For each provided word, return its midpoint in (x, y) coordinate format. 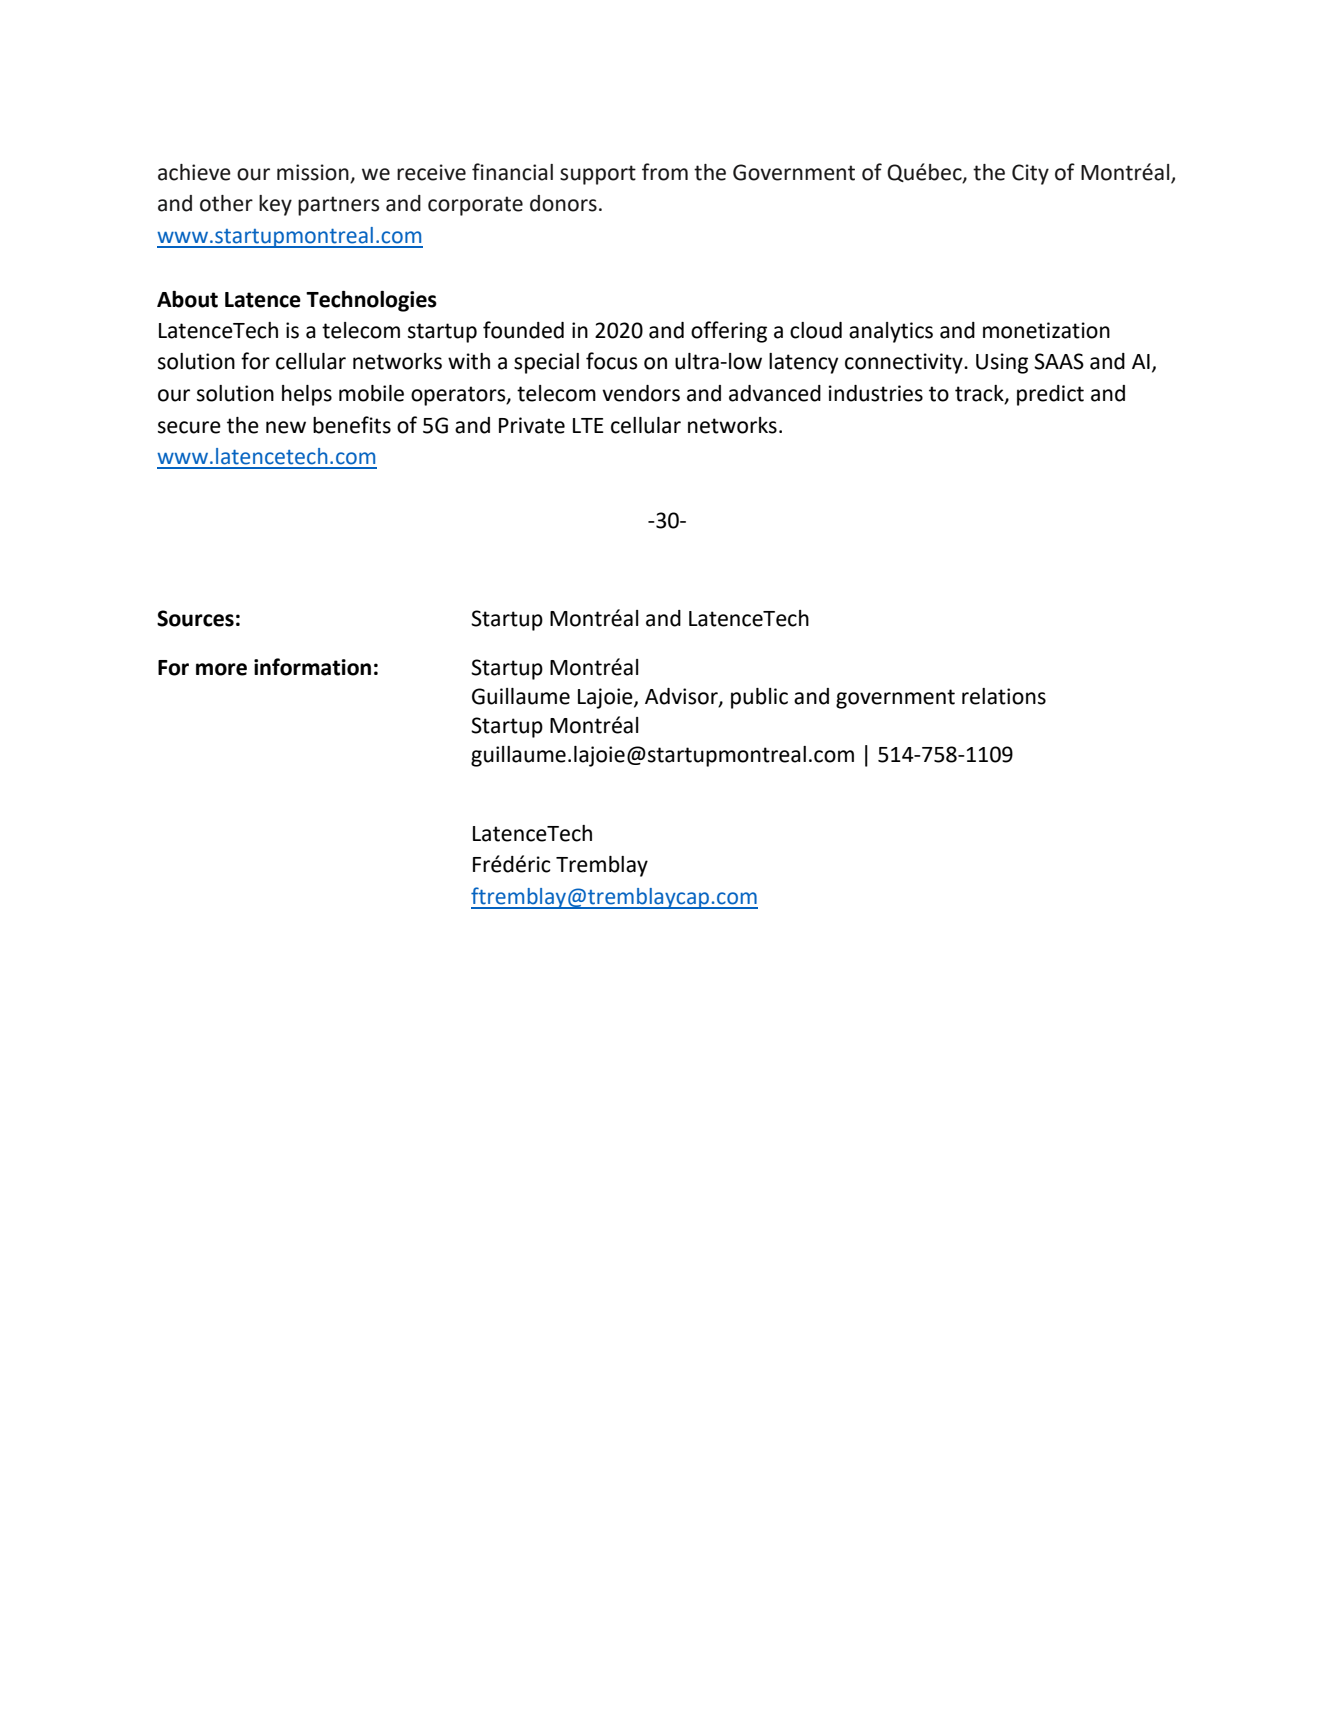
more (221, 669)
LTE (588, 425)
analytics (891, 332)
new (286, 427)
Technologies (371, 301)
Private (532, 425)
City (1030, 174)
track (980, 394)
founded (523, 330)
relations (1004, 696)
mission (314, 173)
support (598, 175)
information (312, 667)
